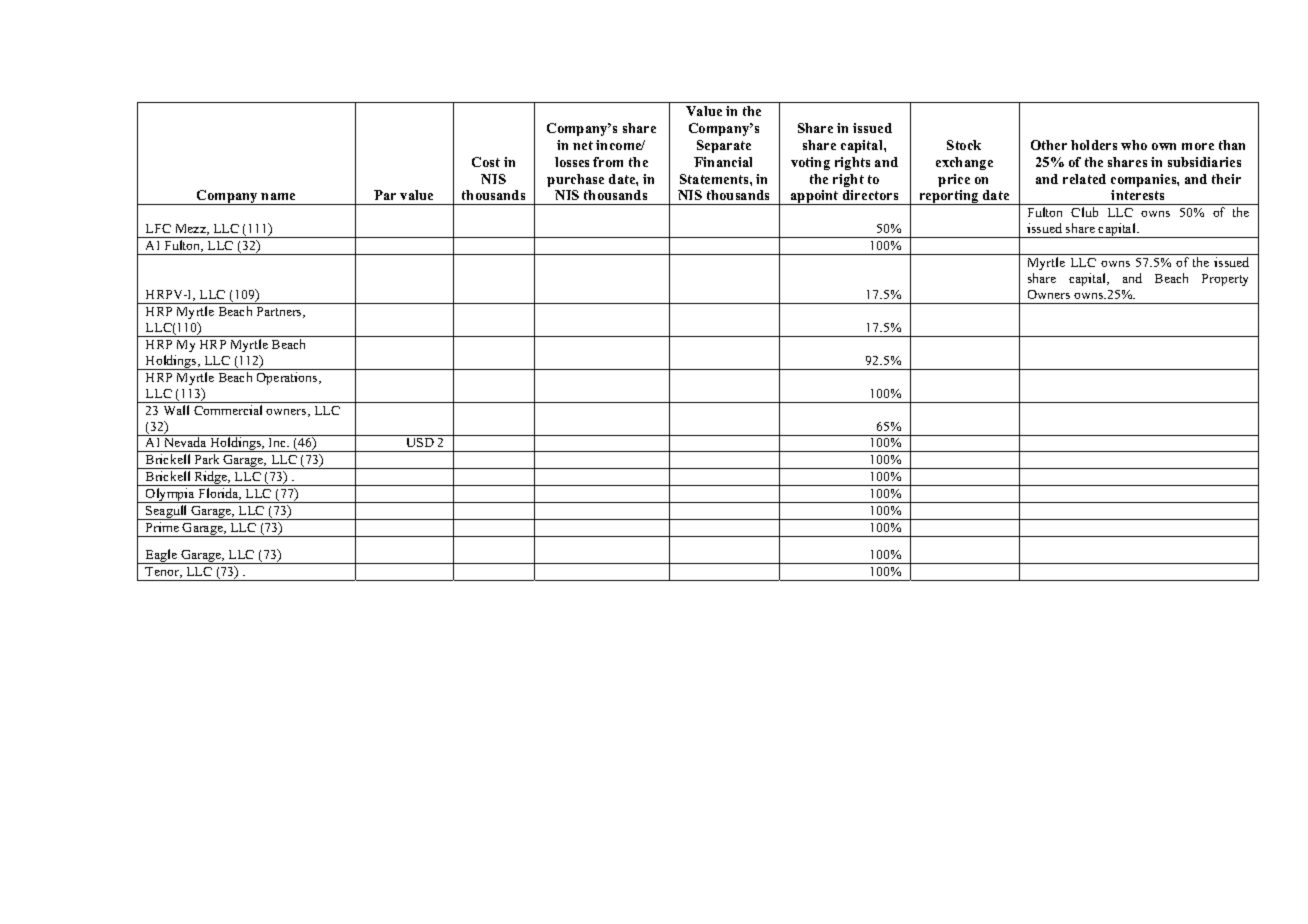 The height and width of the screenshot is (924, 1308). I want to click on Club, so click(1084, 212).
